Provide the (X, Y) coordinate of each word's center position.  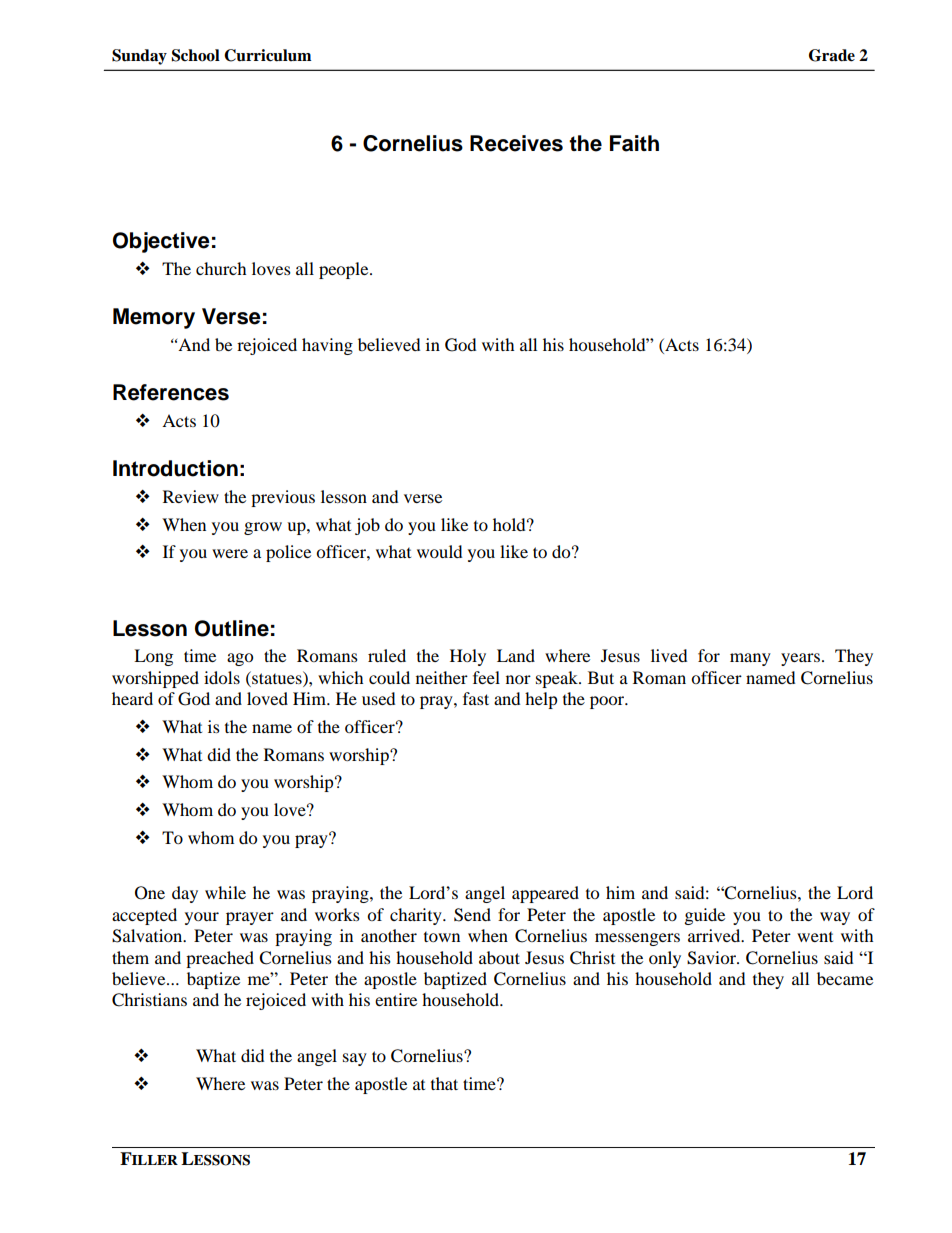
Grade (832, 55)
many (750, 659)
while (225, 892)
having (327, 346)
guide (704, 916)
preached (220, 959)
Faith (634, 143)
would (439, 551)
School (196, 55)
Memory (154, 318)
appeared (545, 894)
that (444, 1083)
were (230, 553)
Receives (516, 143)
